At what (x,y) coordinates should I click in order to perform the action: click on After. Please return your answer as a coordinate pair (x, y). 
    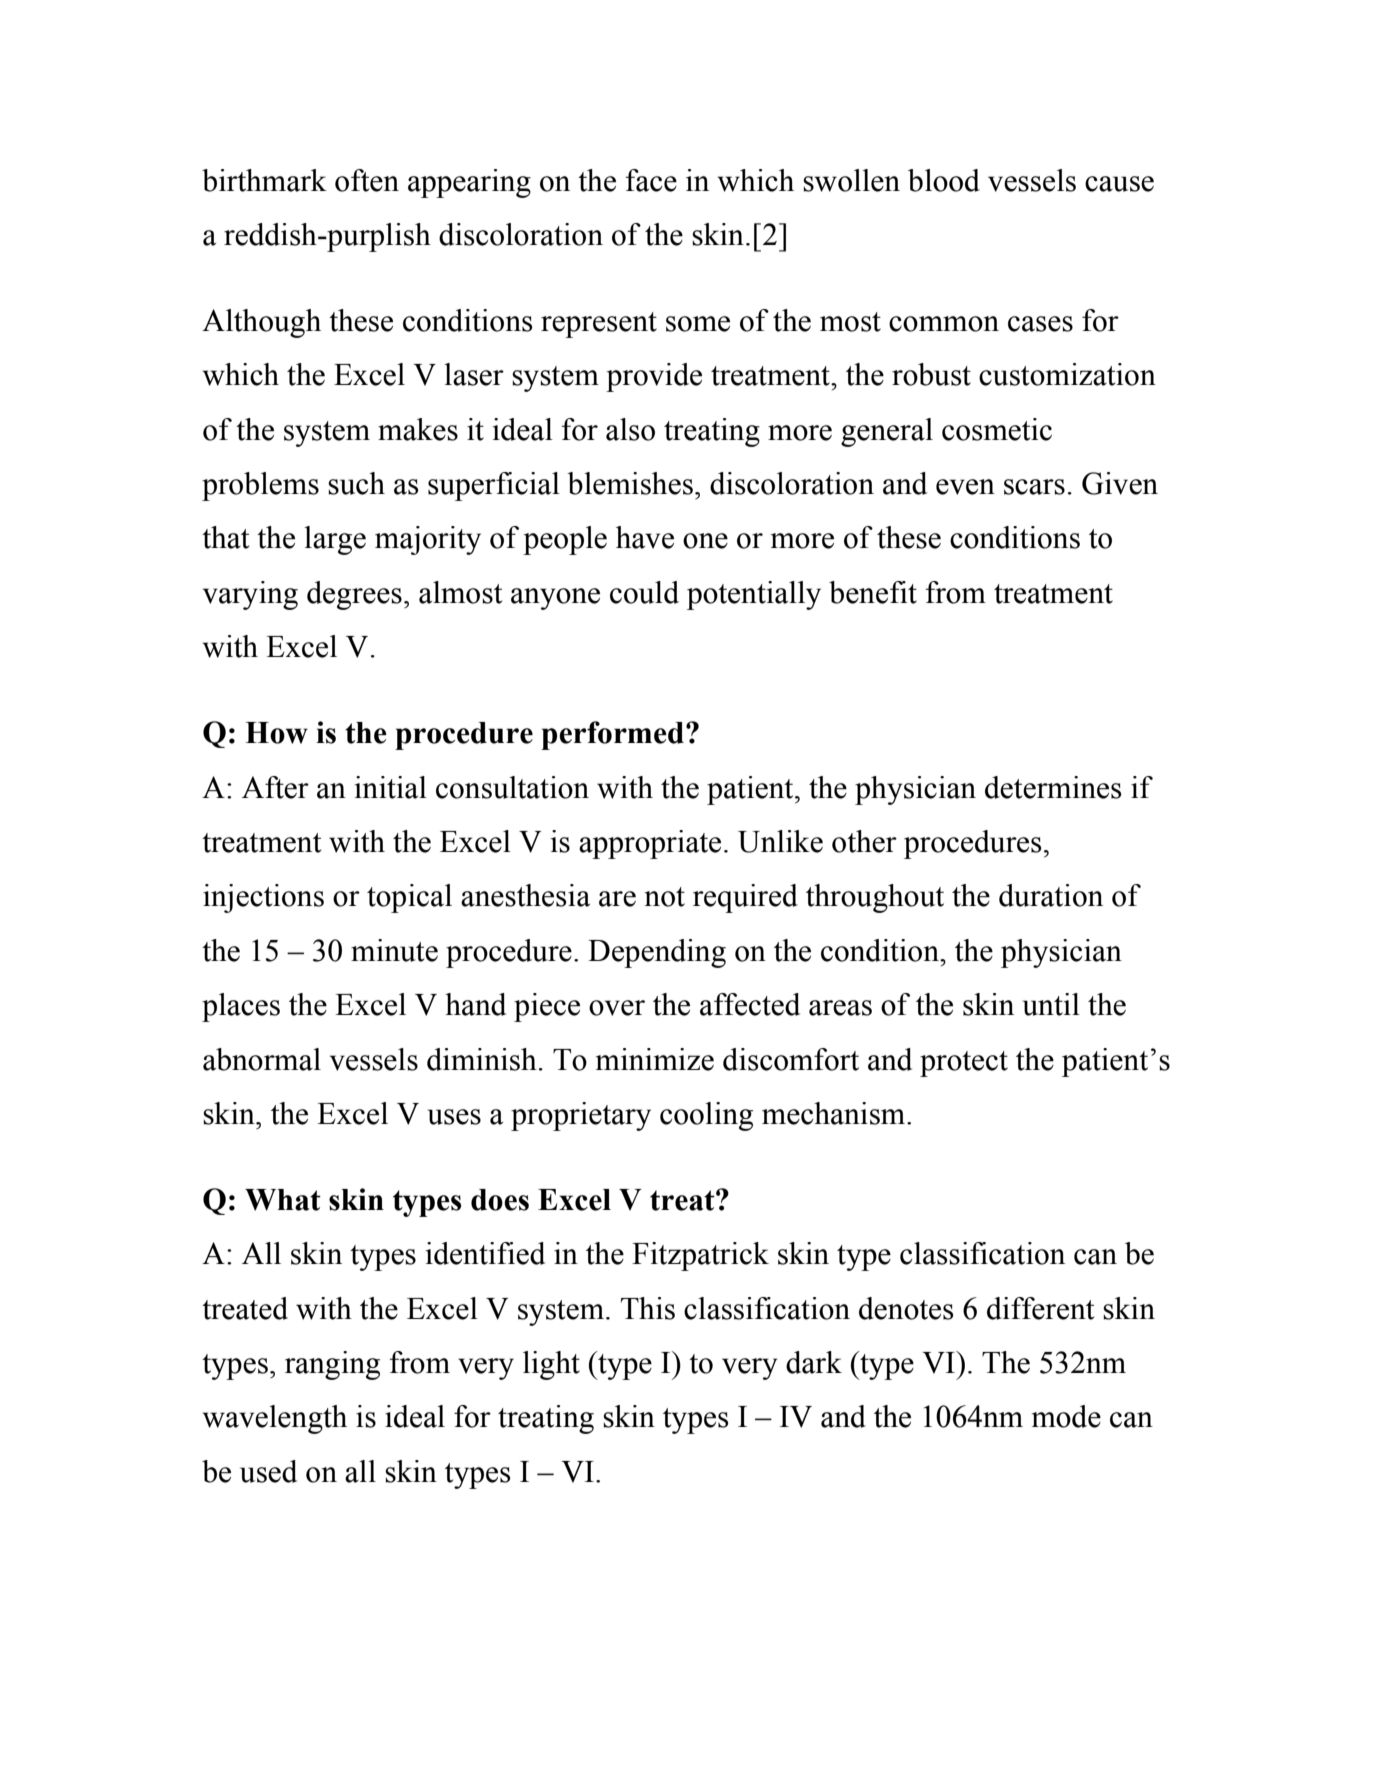
    Looking at the image, I should click on (275, 787).
